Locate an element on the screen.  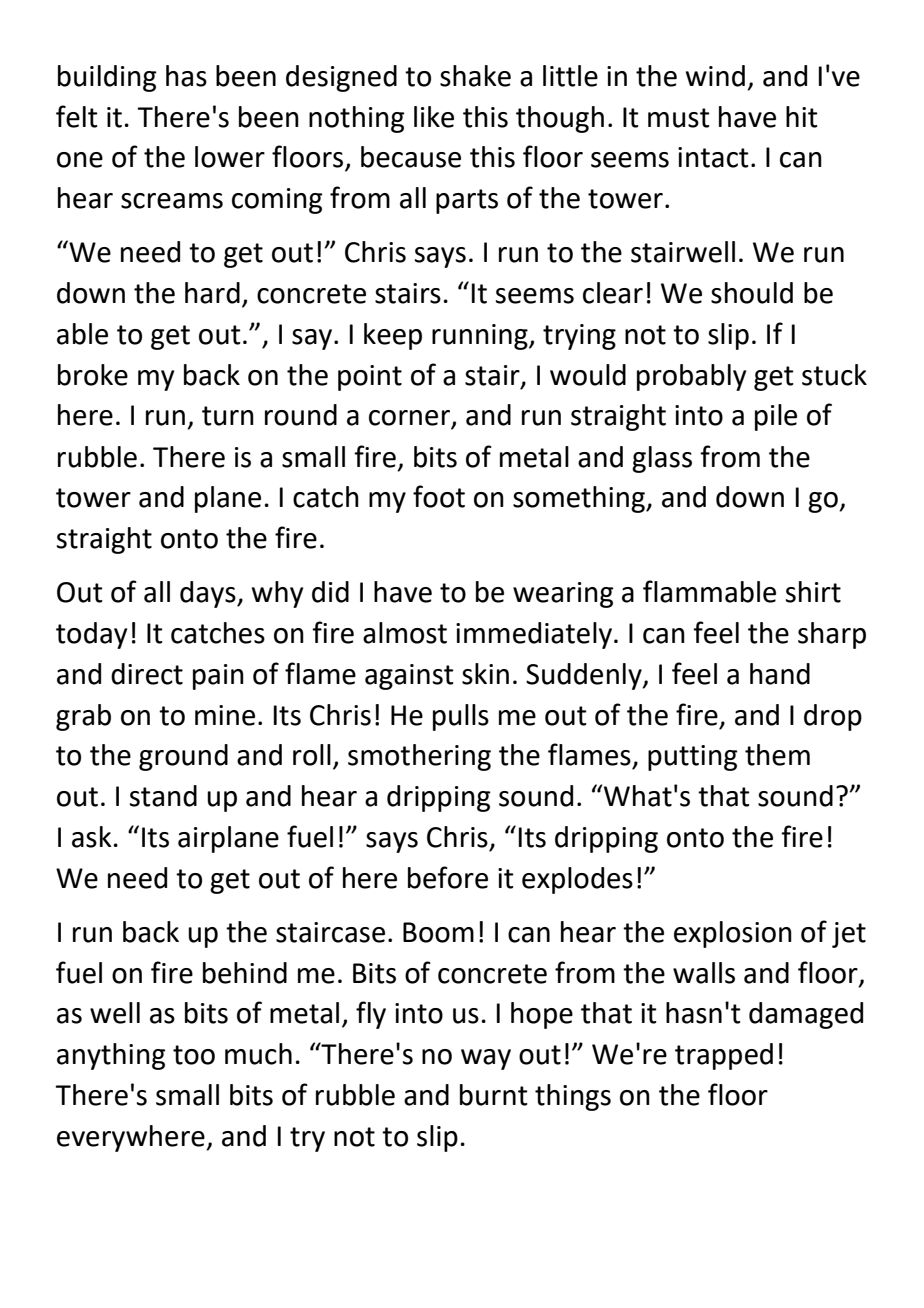
hit is located at coordinates (802, 117).
